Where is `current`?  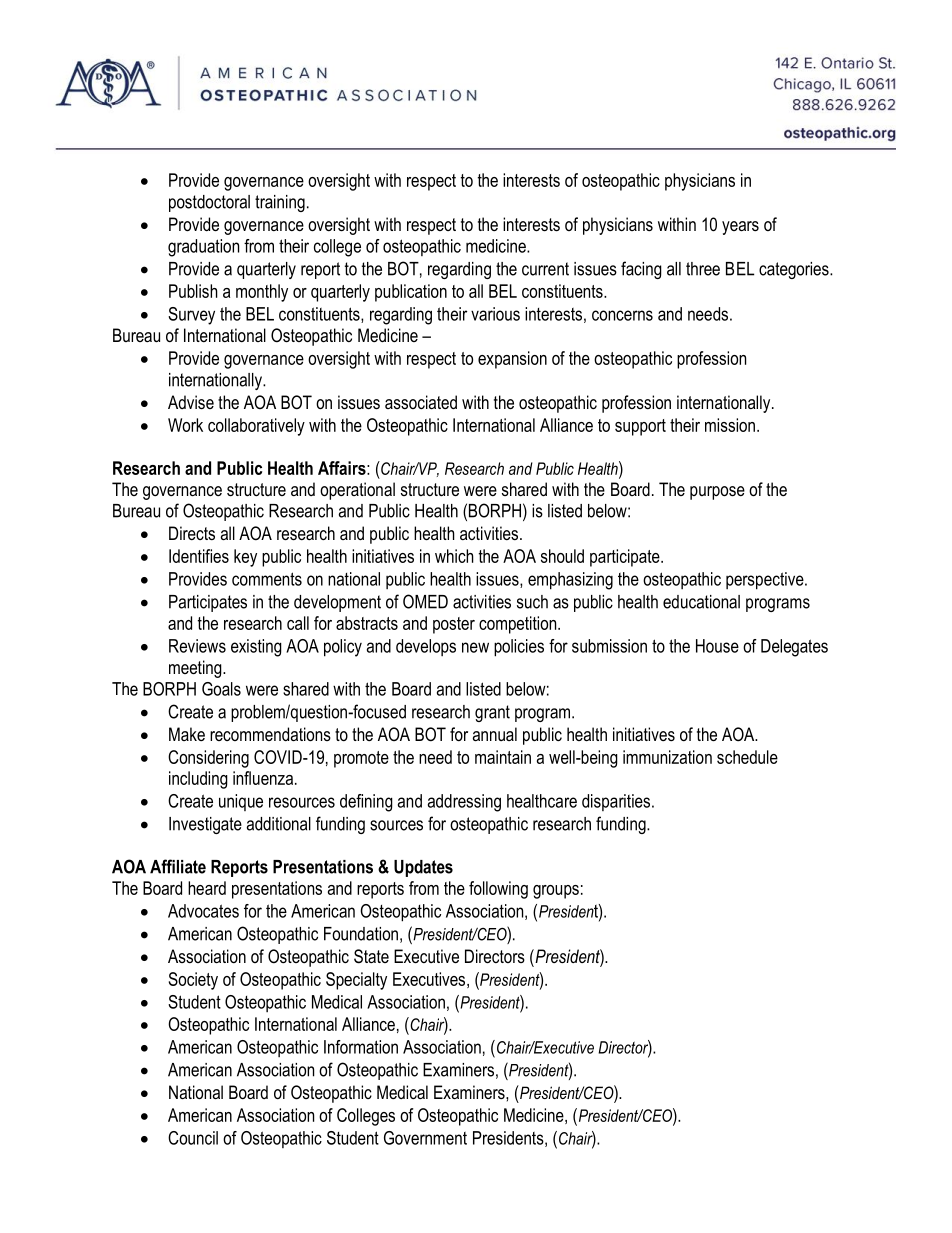
current is located at coordinates (545, 269).
